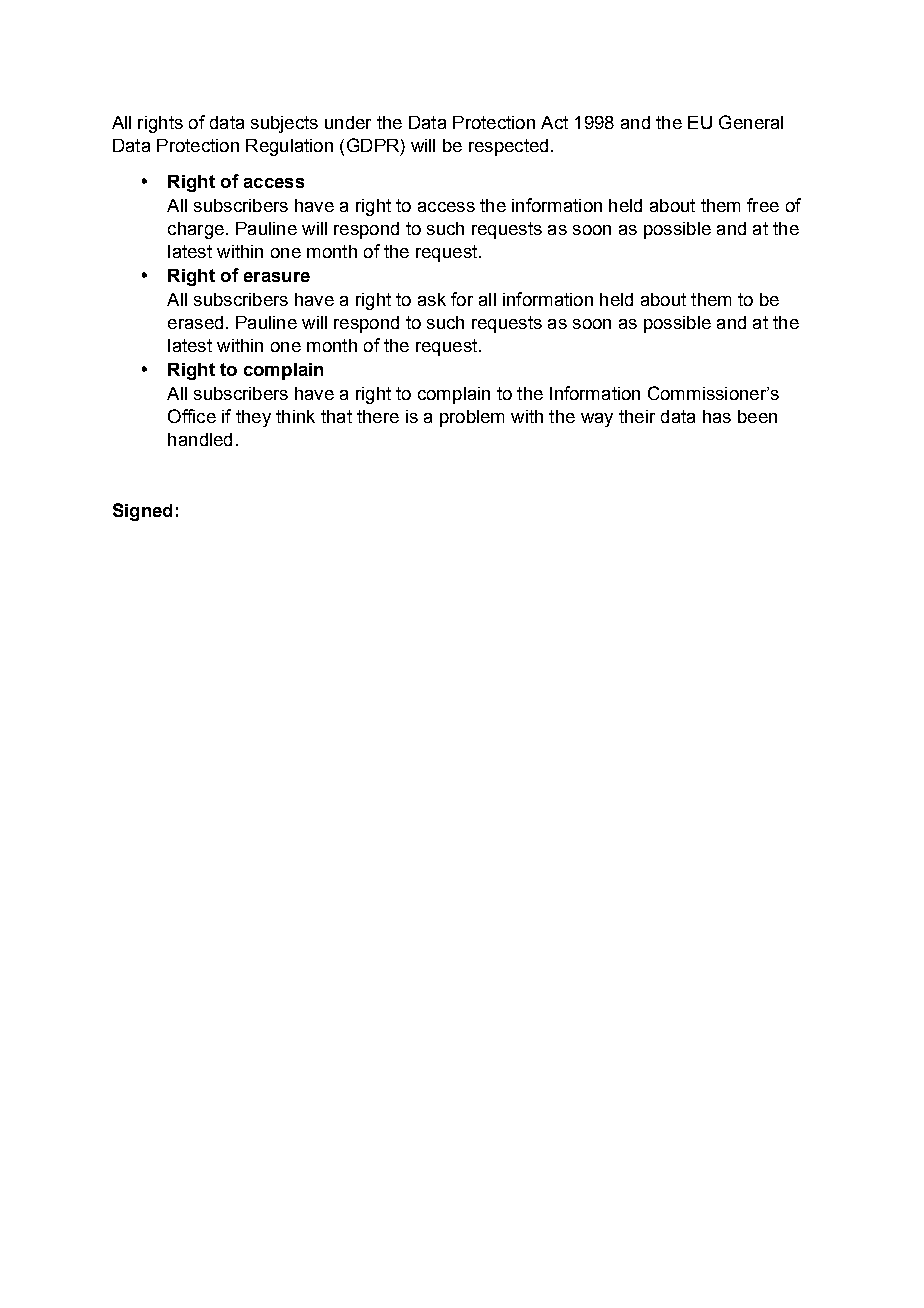 This screenshot has width=924, height=1308. What do you see at coordinates (472, 418) in the screenshot?
I see `problem` at bounding box center [472, 418].
